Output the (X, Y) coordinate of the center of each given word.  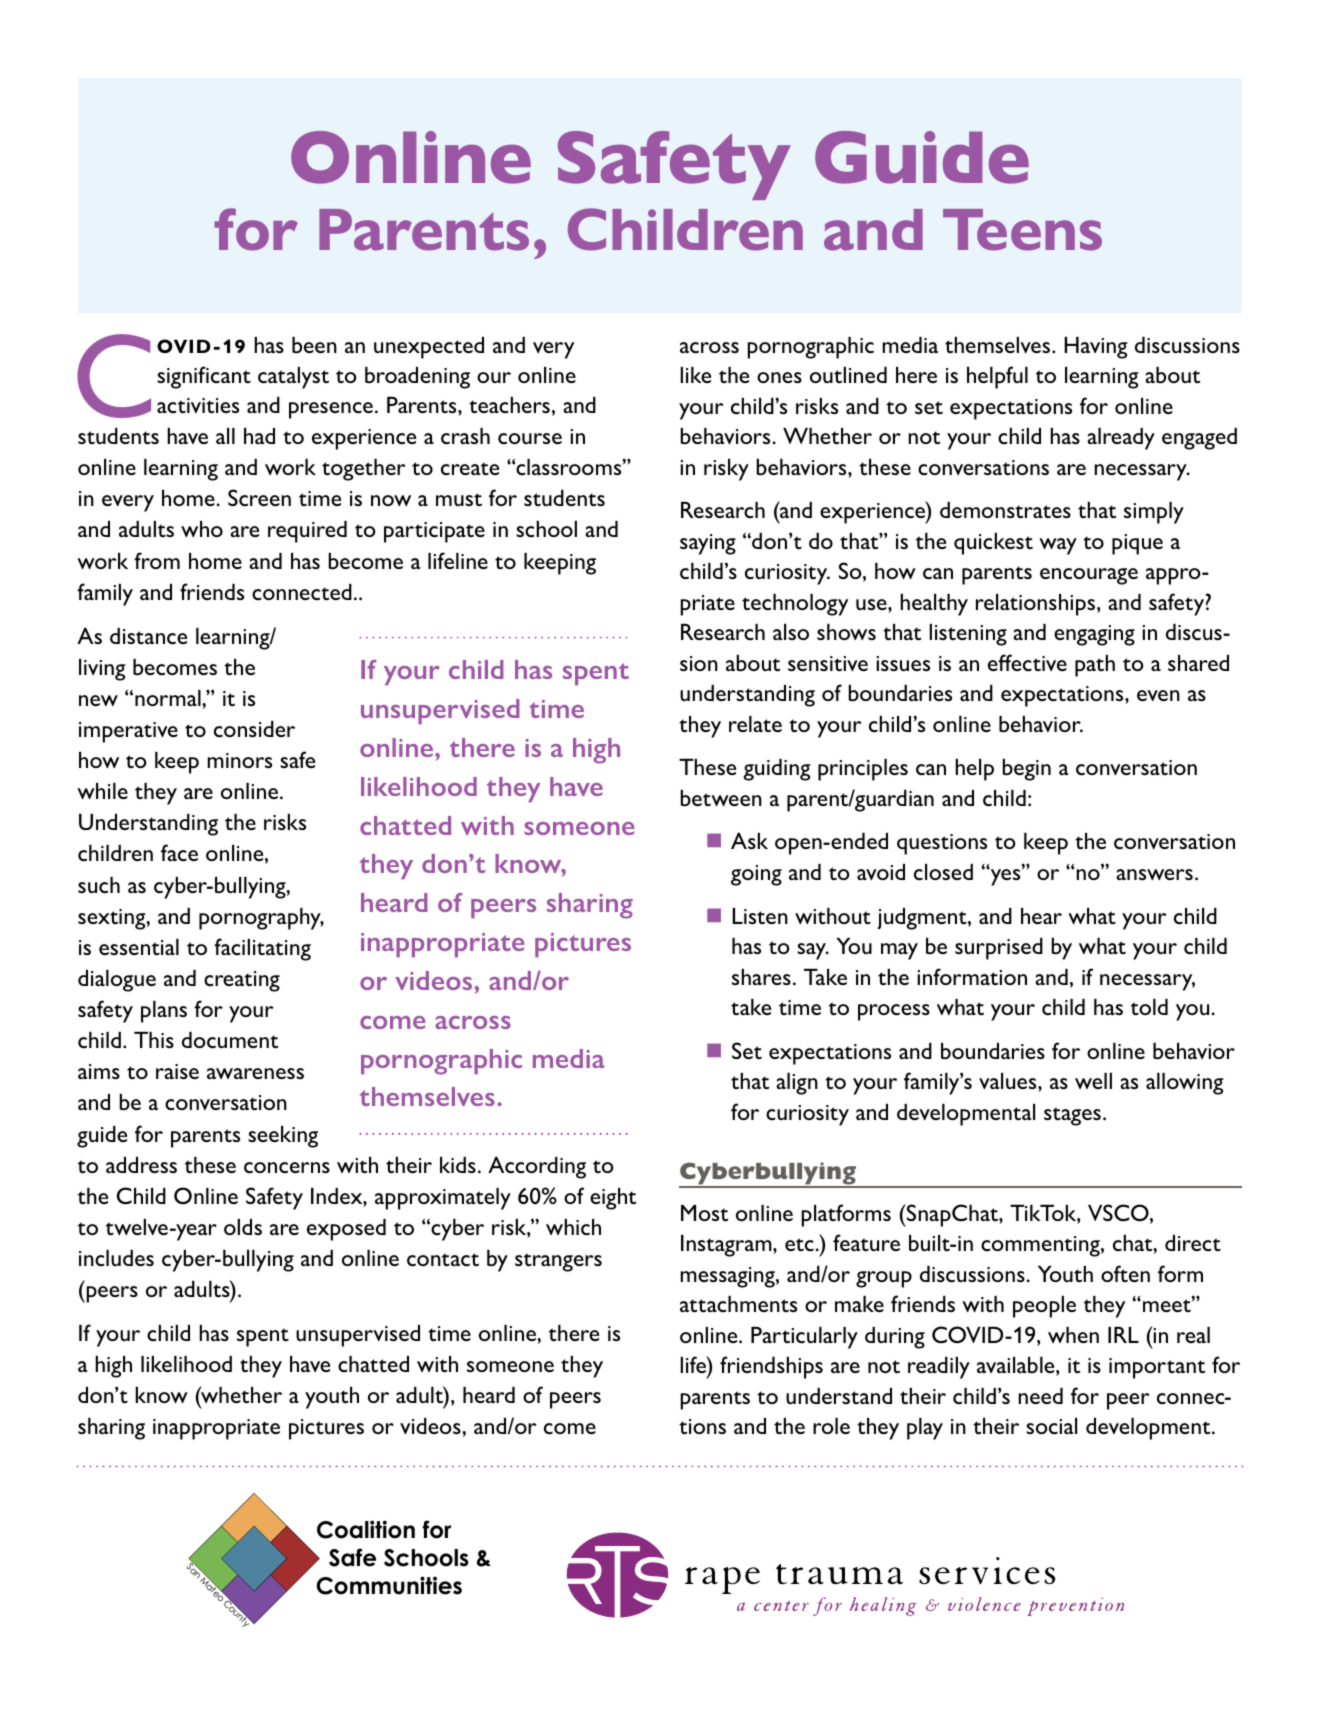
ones (779, 377)
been (314, 345)
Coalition (366, 1529)
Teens (1022, 230)
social (1051, 1426)
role (831, 1426)
